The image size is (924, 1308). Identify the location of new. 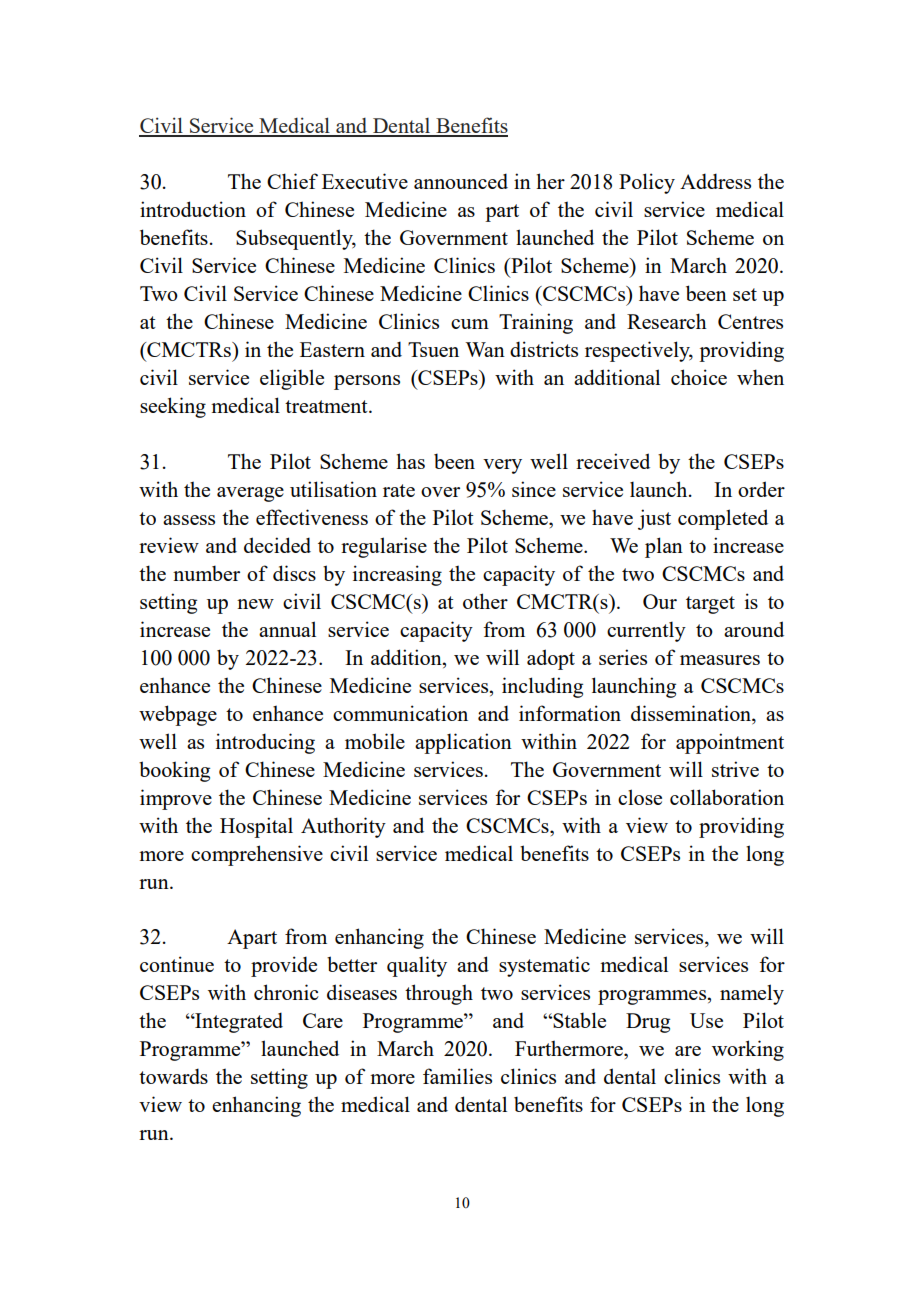
(255, 604).
